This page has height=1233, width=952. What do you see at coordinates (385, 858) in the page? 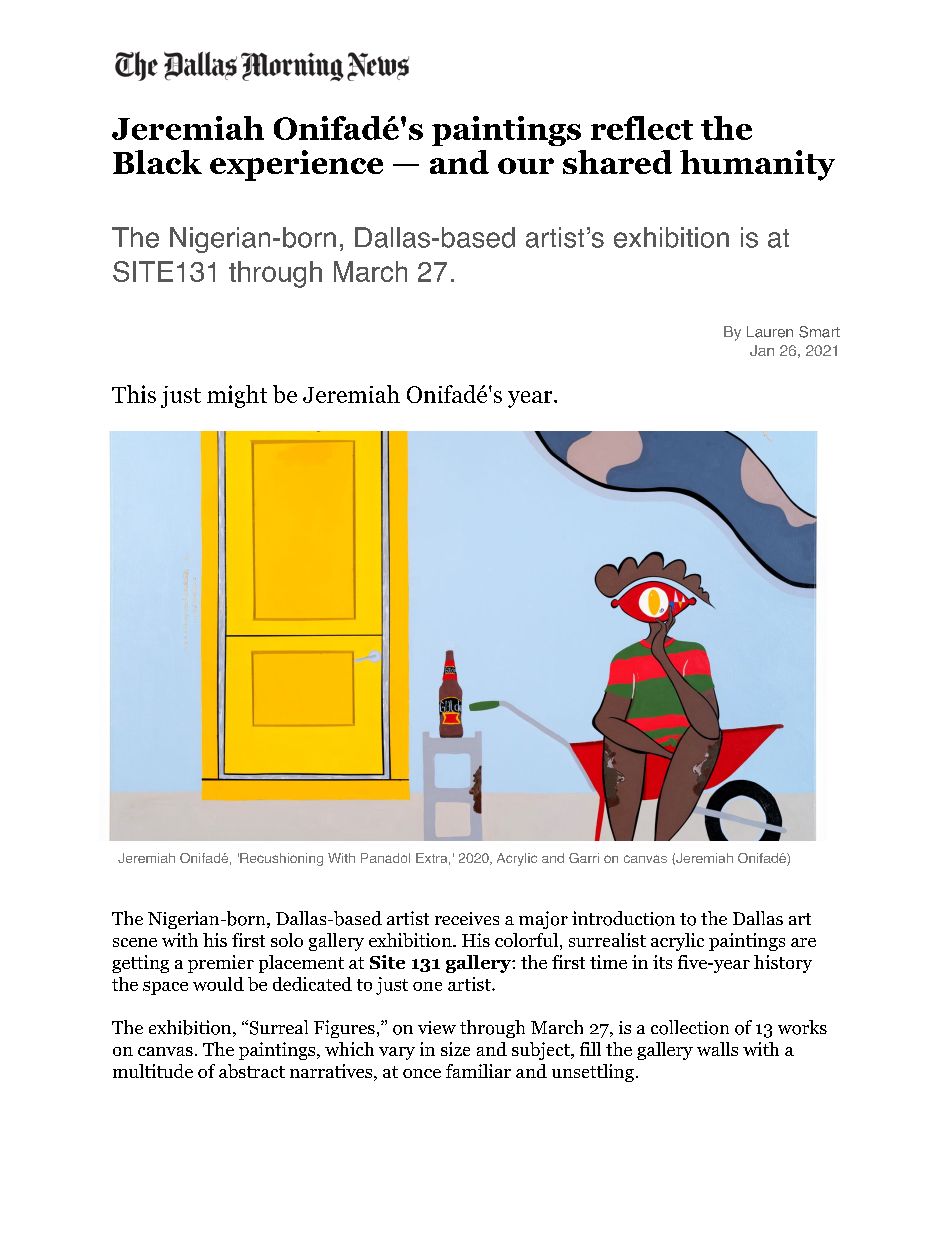
I see `Panadol` at bounding box center [385, 858].
